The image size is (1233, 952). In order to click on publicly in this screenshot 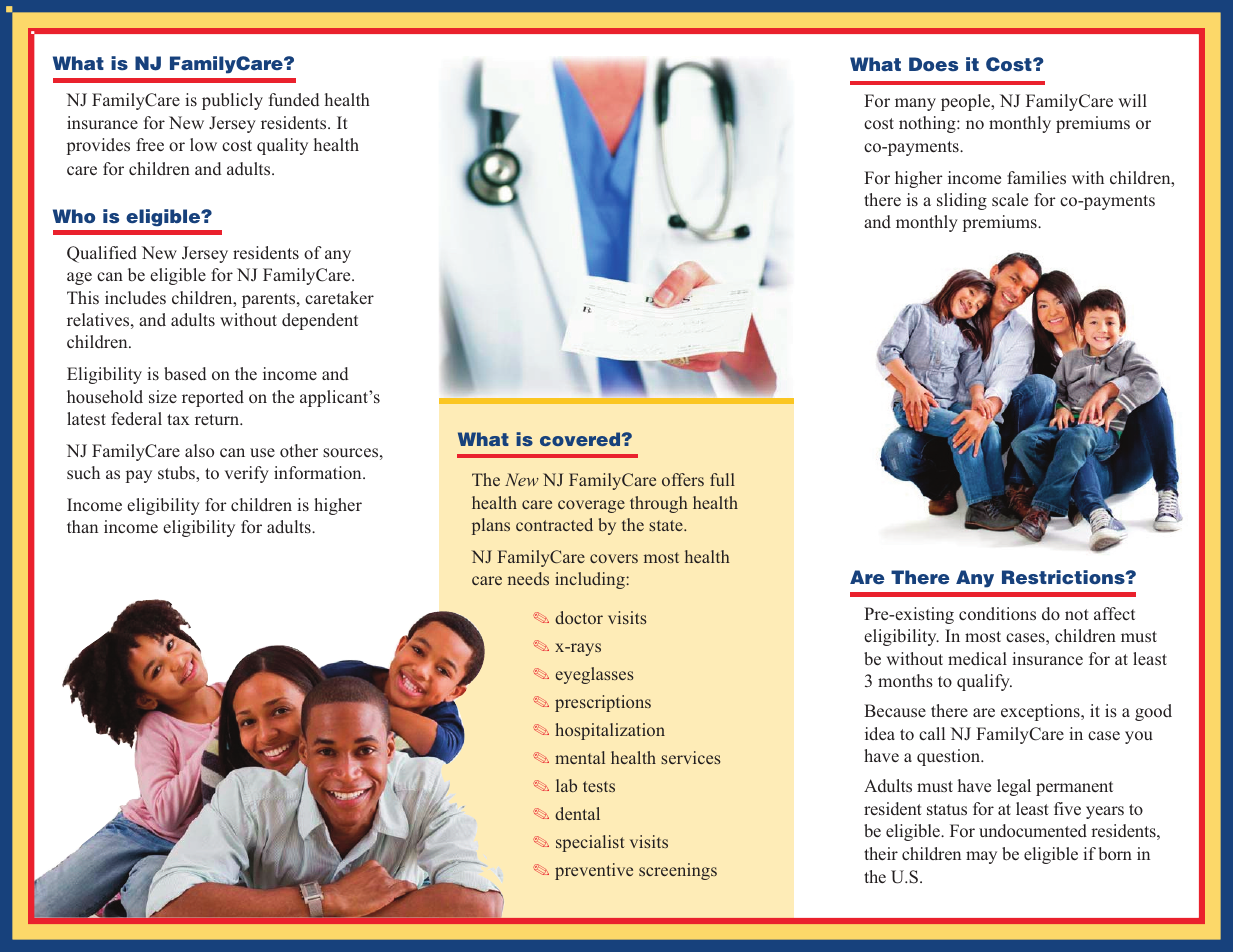, I will do `click(232, 101)`.
